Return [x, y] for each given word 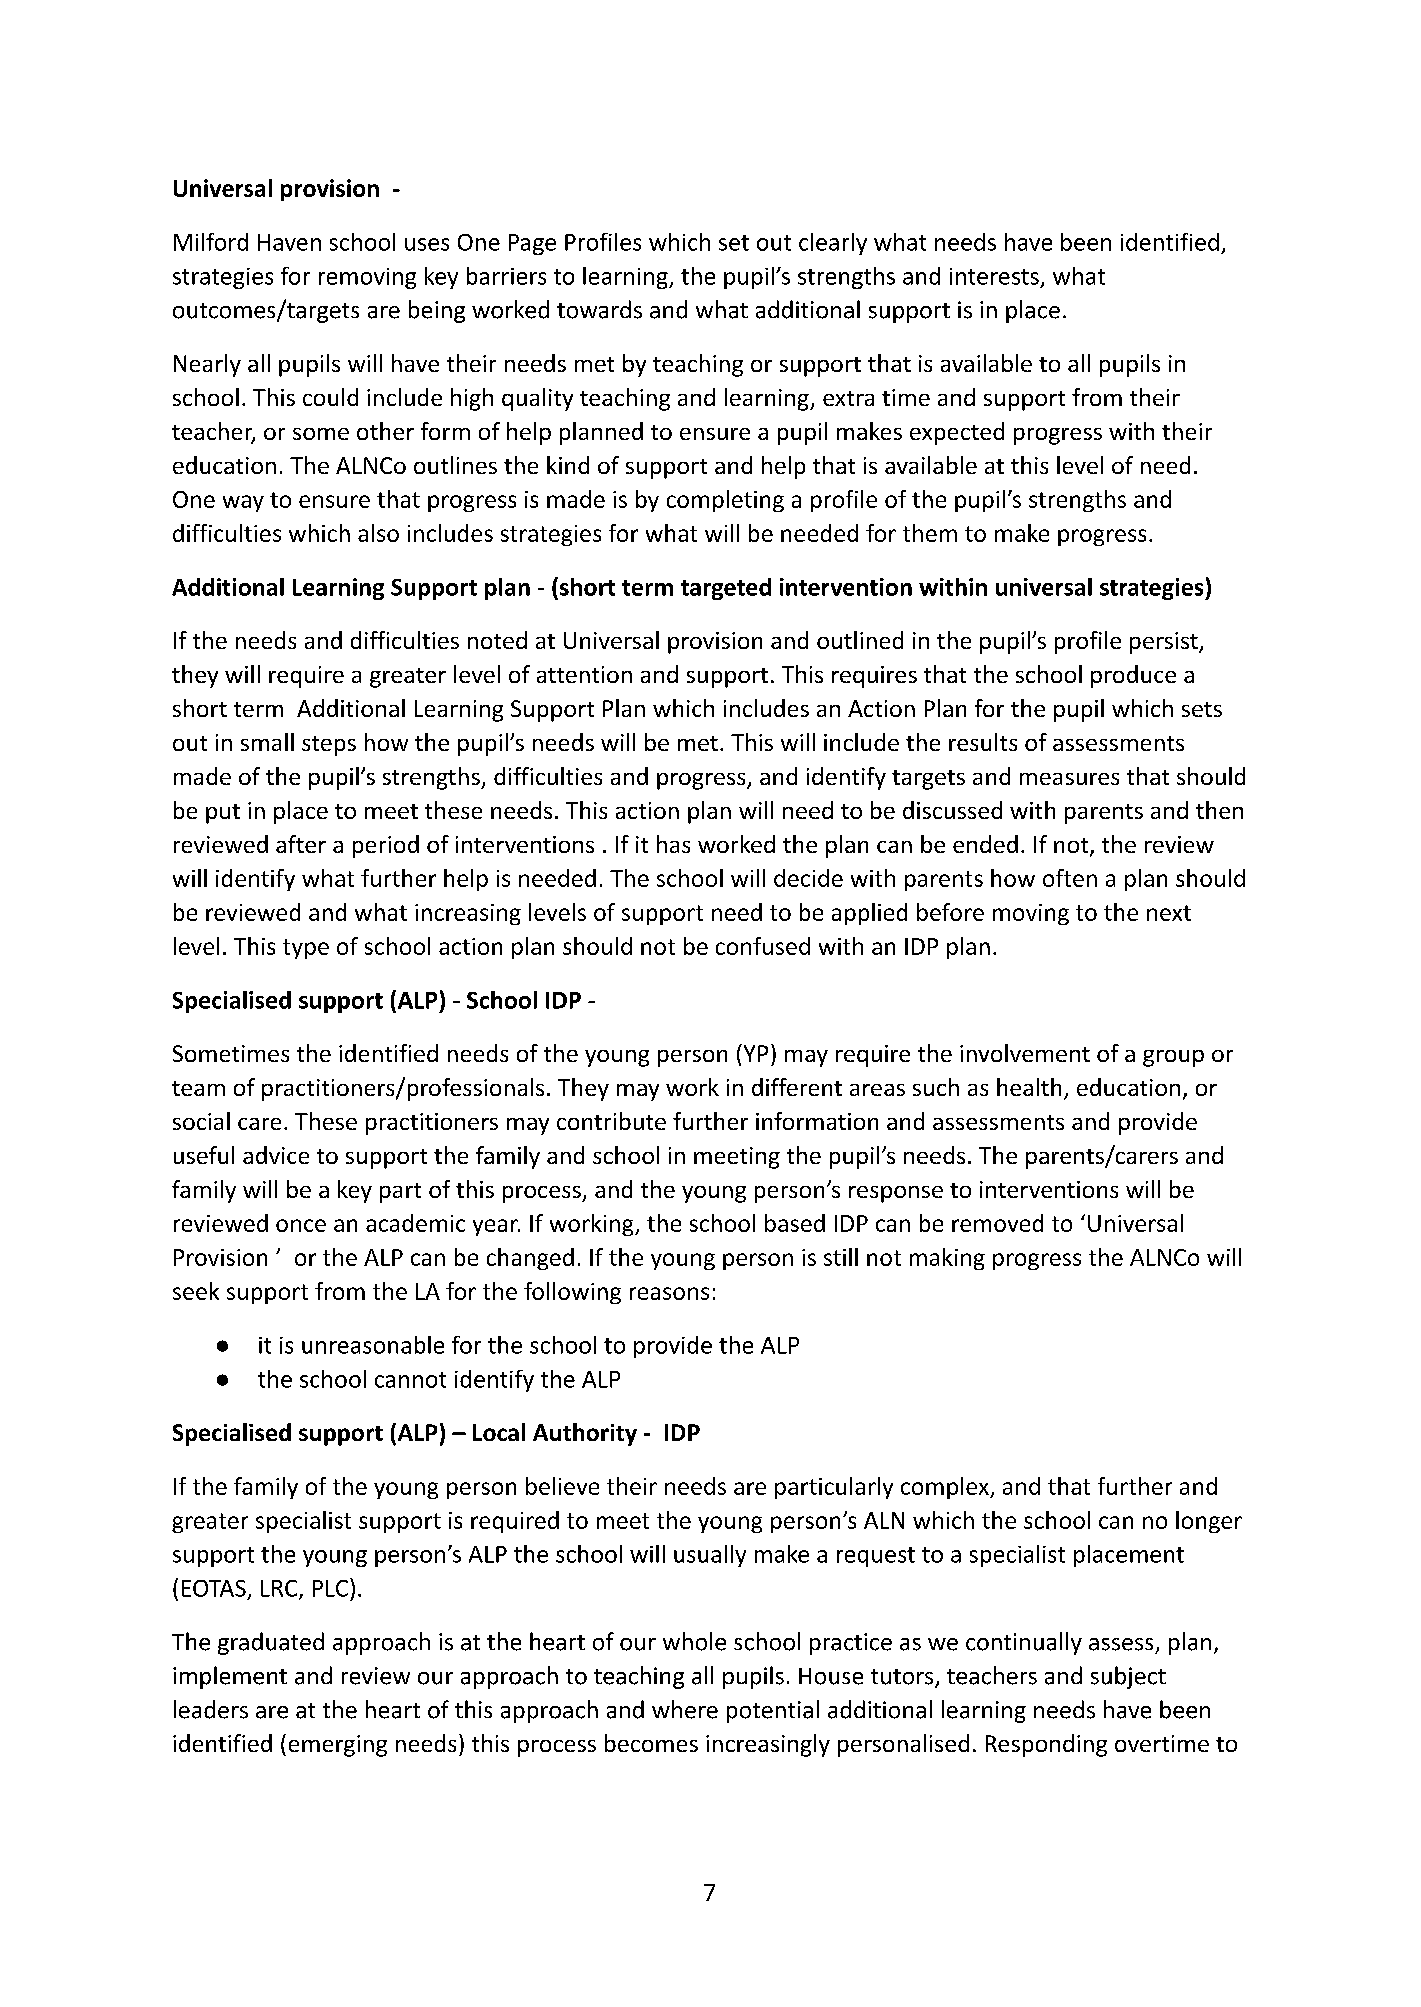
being [437, 311]
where [685, 1709]
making [947, 1259]
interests [994, 276]
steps [329, 746]
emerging [338, 1746]
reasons [669, 1293]
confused [763, 946]
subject [1128, 1677]
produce [1133, 676]
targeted [726, 589]
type [306, 949]
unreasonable [373, 1345]
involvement [1025, 1053]
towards [599, 309]
